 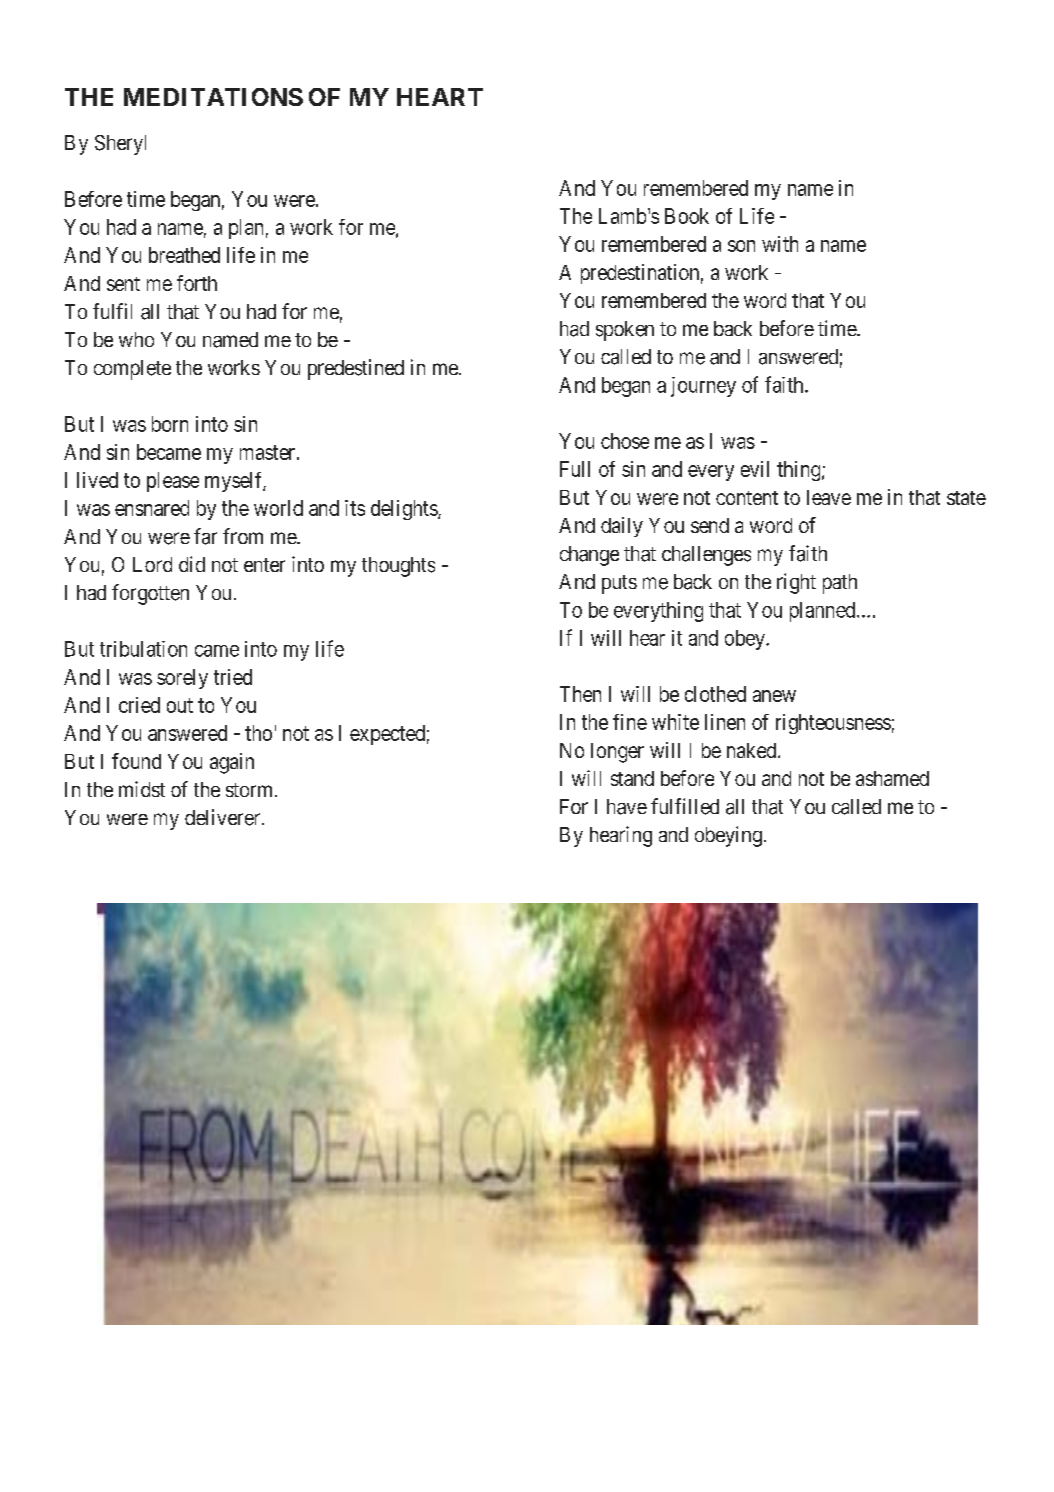 I want to click on Book, so click(x=687, y=216).
